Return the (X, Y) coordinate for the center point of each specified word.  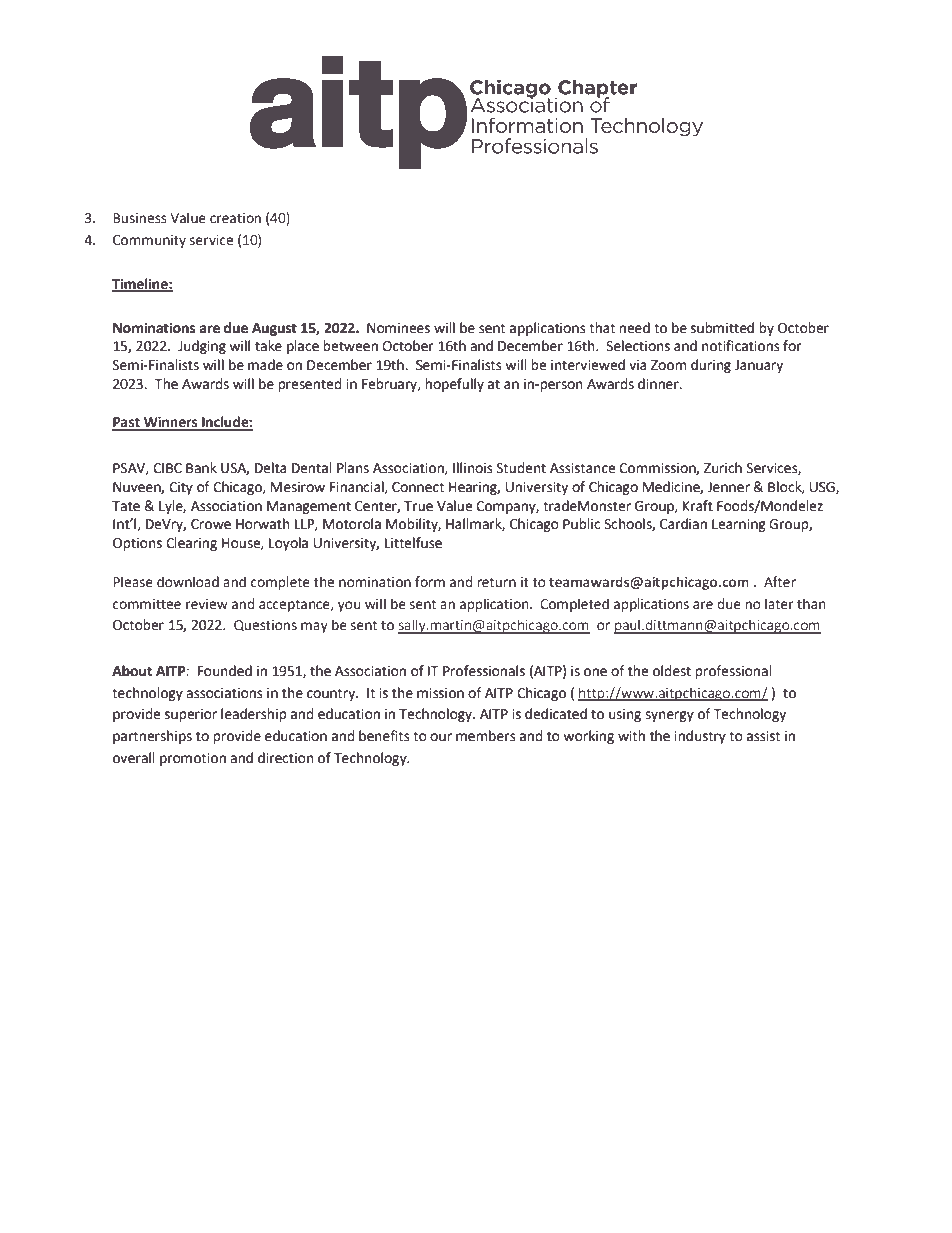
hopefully (454, 385)
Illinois (473, 468)
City (181, 488)
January (759, 366)
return (496, 582)
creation (235, 218)
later (779, 604)
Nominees (398, 328)
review (207, 604)
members (486, 736)
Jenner (728, 487)
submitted (722, 328)
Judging (202, 347)
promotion (193, 759)
